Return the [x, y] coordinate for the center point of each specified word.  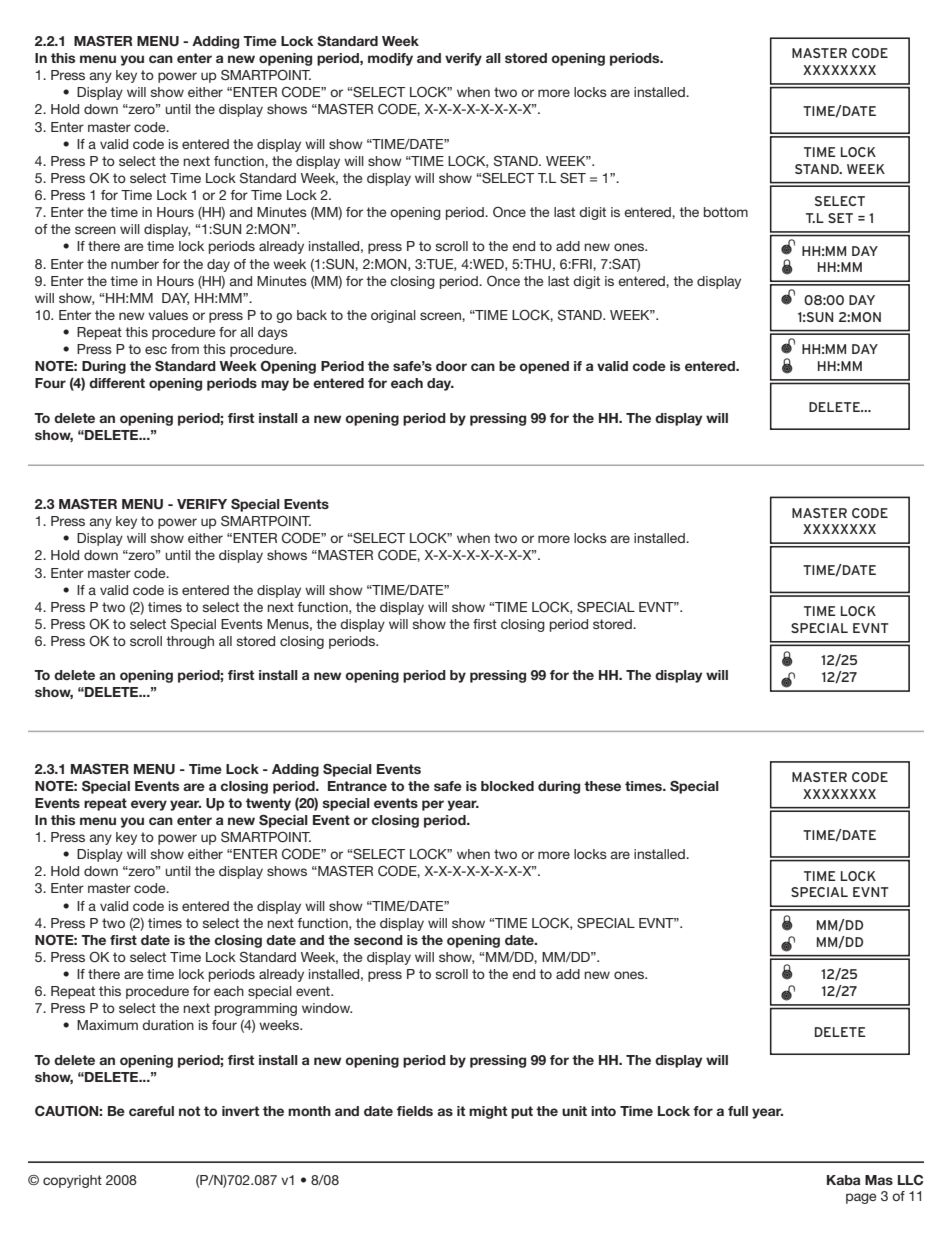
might [488, 1112]
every [149, 805]
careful [151, 1111]
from [185, 349]
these [602, 786]
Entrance [357, 786]
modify [390, 59]
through [190, 642]
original [393, 316]
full [738, 1111]
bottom [726, 212]
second [378, 940]
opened [544, 367]
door [451, 366]
